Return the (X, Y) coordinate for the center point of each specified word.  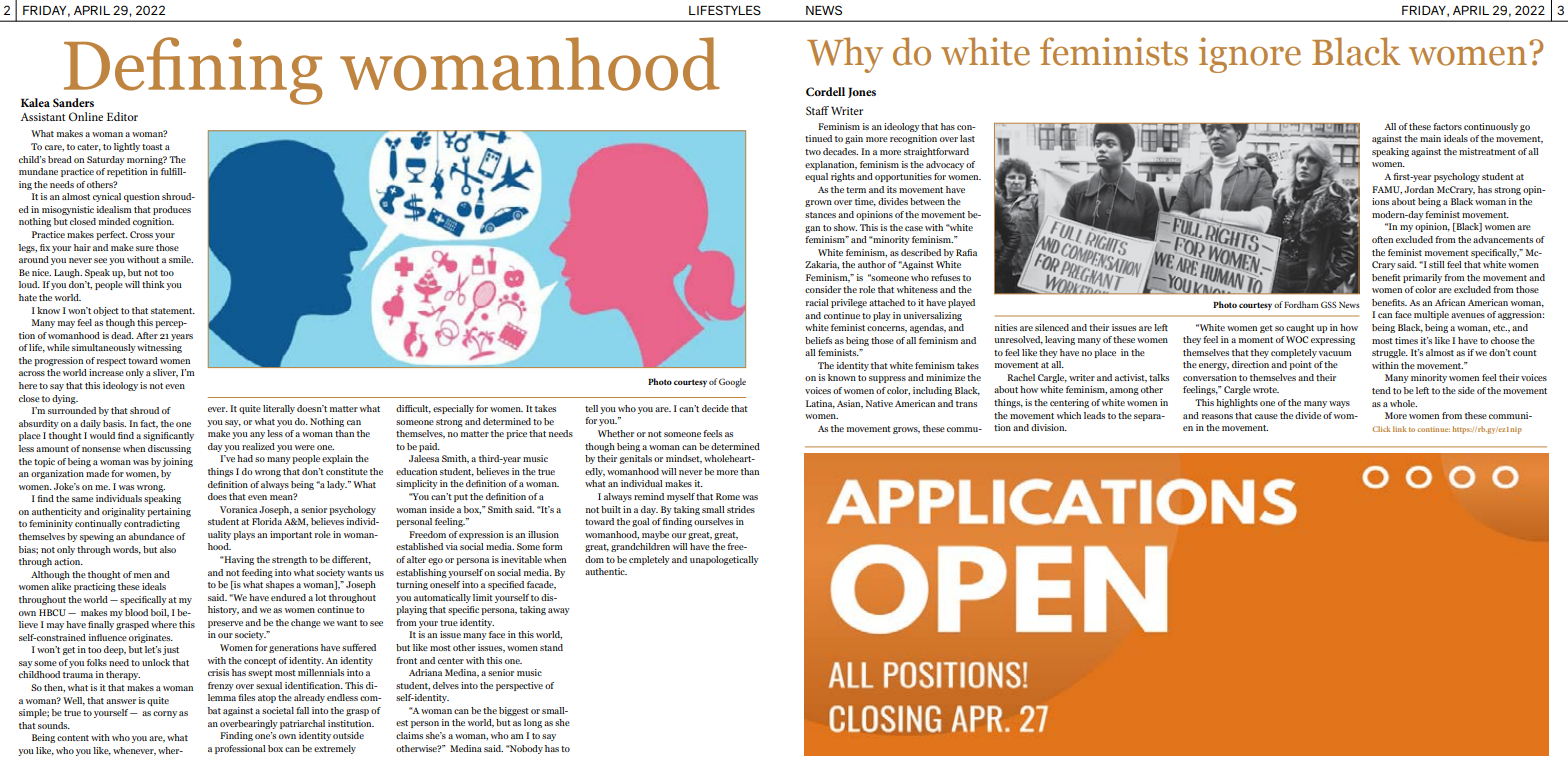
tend (1381, 390)
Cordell (825, 91)
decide (715, 408)
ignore (1250, 55)
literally (279, 409)
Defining (191, 72)
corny (165, 714)
